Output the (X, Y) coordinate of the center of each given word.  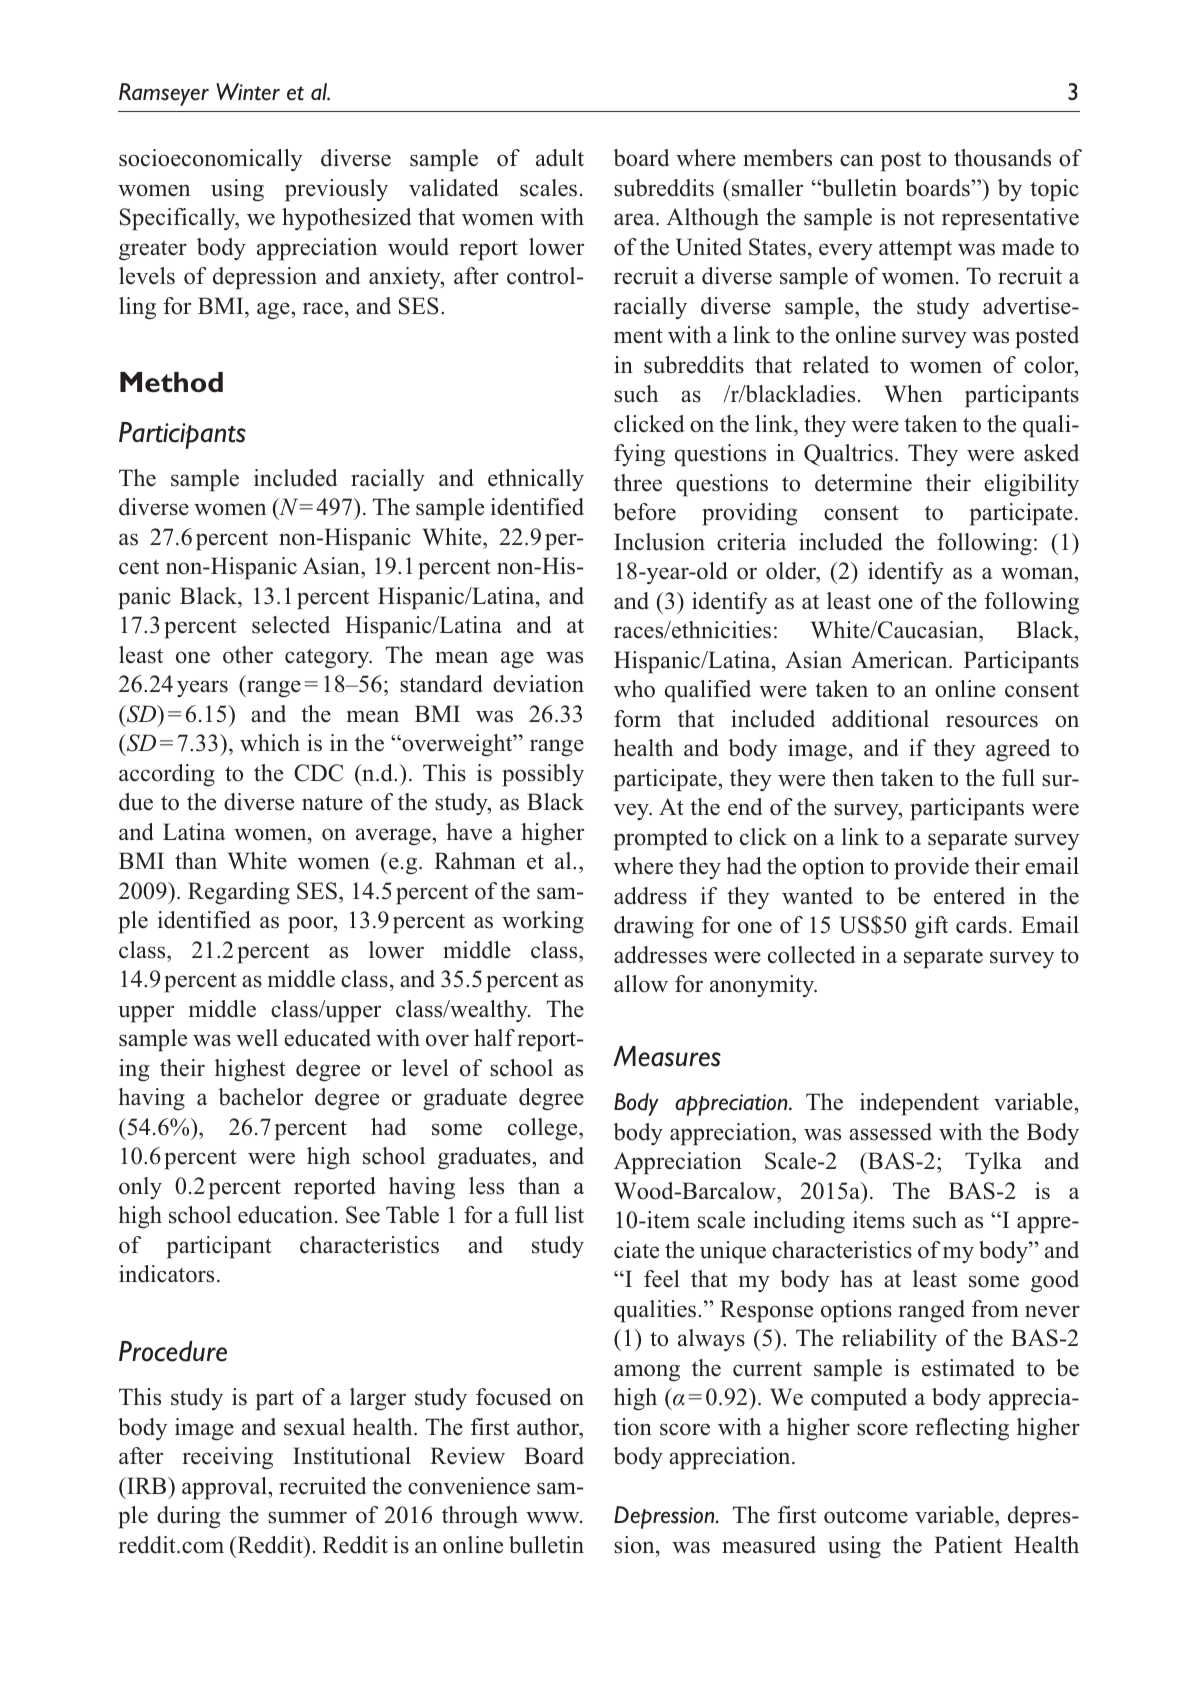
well (257, 1038)
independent (919, 1104)
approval (225, 1488)
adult (560, 158)
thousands (1002, 158)
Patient (968, 1545)
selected (291, 625)
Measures (667, 1056)
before (644, 512)
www (554, 1517)
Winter (248, 92)
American (900, 660)
